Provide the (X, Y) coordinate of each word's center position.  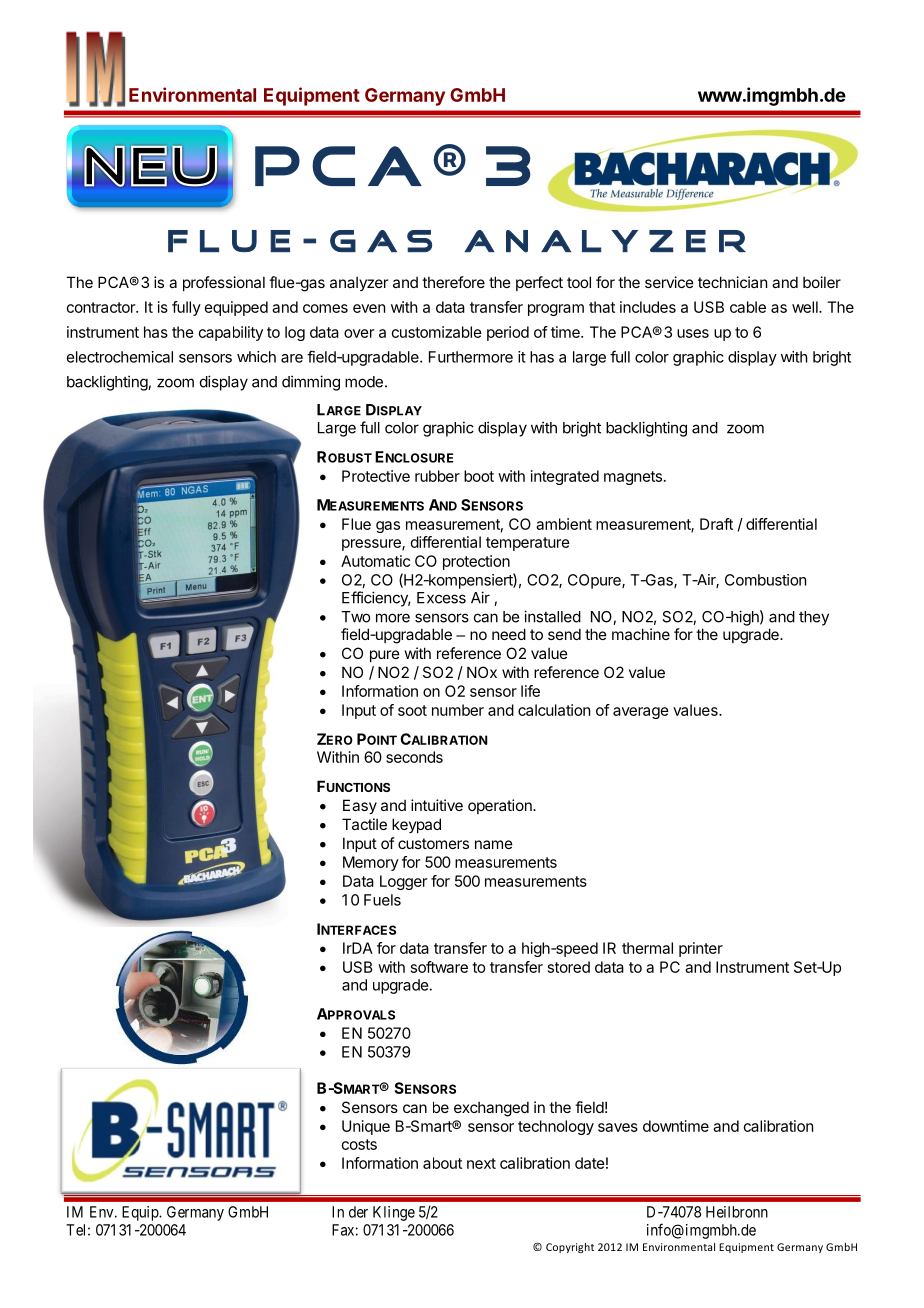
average (641, 713)
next (481, 1163)
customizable (437, 332)
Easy (360, 806)
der (358, 1212)
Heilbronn (737, 1212)
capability (231, 333)
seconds (414, 757)
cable (748, 307)
